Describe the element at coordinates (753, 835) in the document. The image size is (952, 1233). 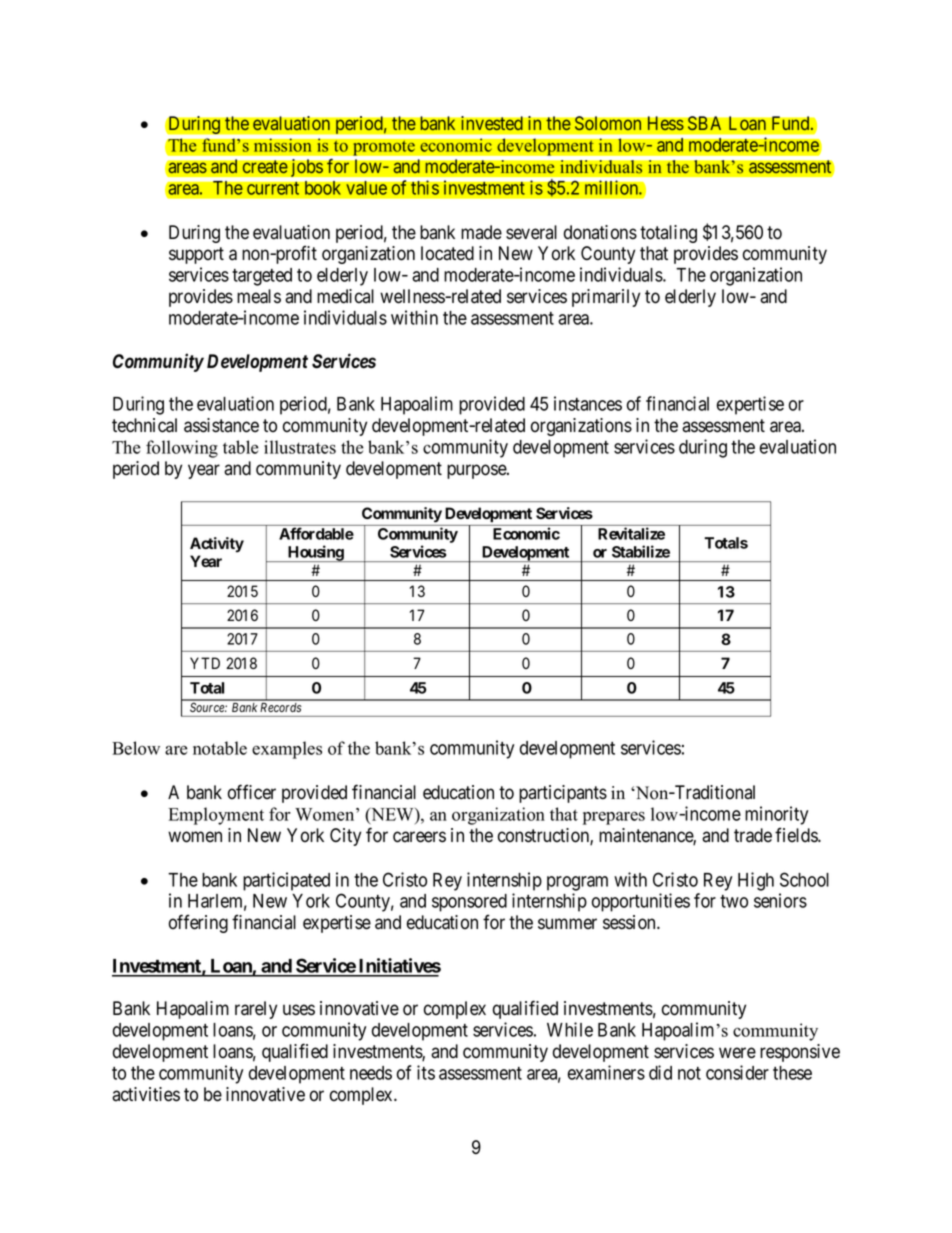
I see `trade` at that location.
